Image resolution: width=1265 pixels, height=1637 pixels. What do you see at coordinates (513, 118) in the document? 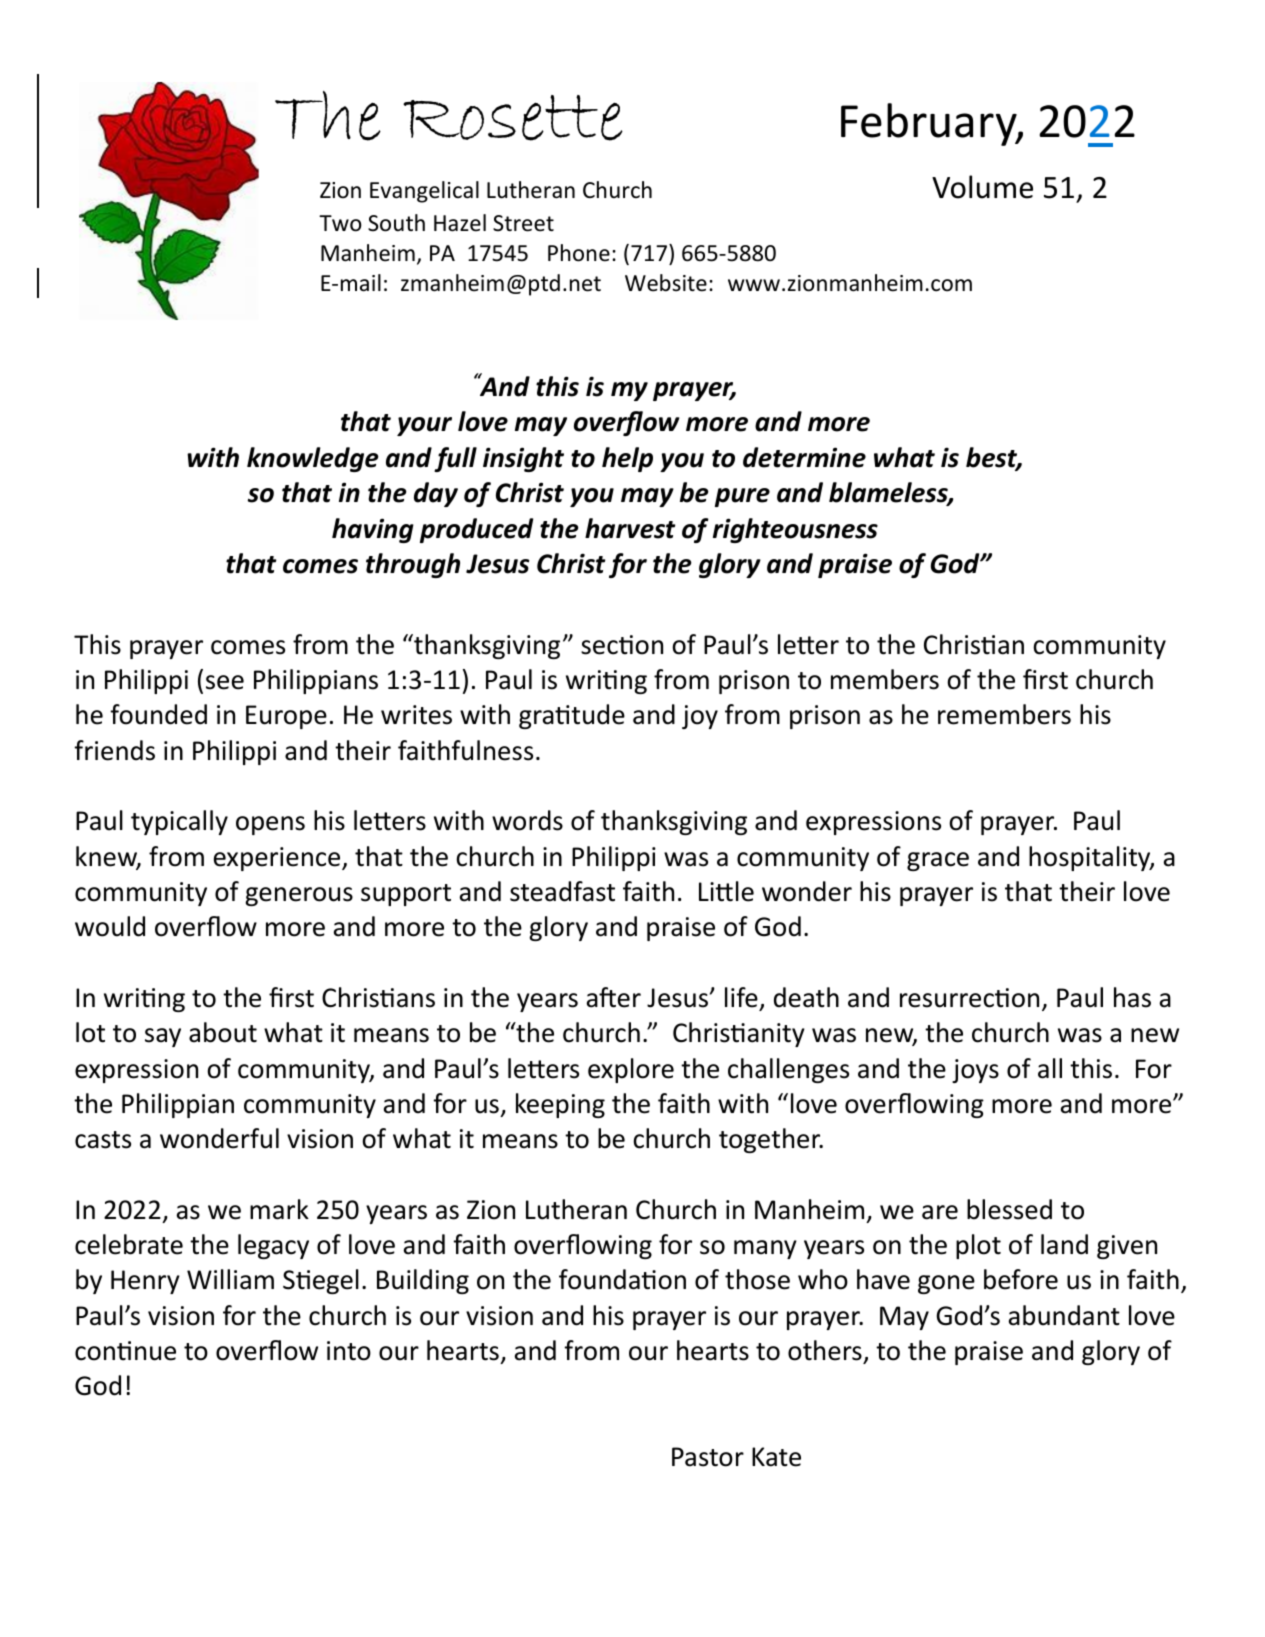
I see `Rosette` at bounding box center [513, 118].
